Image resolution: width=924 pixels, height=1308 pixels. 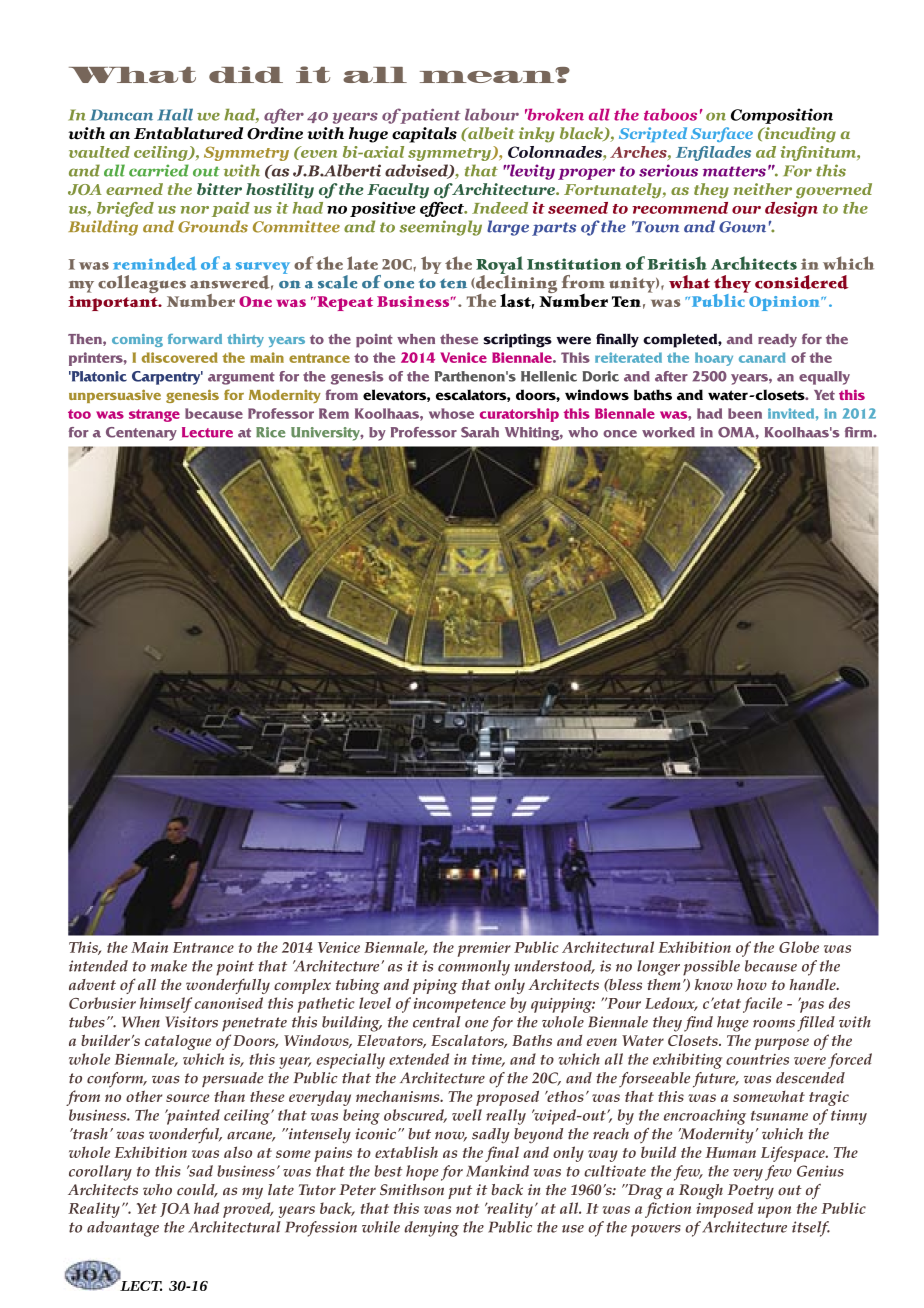 I want to click on Centenary, so click(x=141, y=434).
